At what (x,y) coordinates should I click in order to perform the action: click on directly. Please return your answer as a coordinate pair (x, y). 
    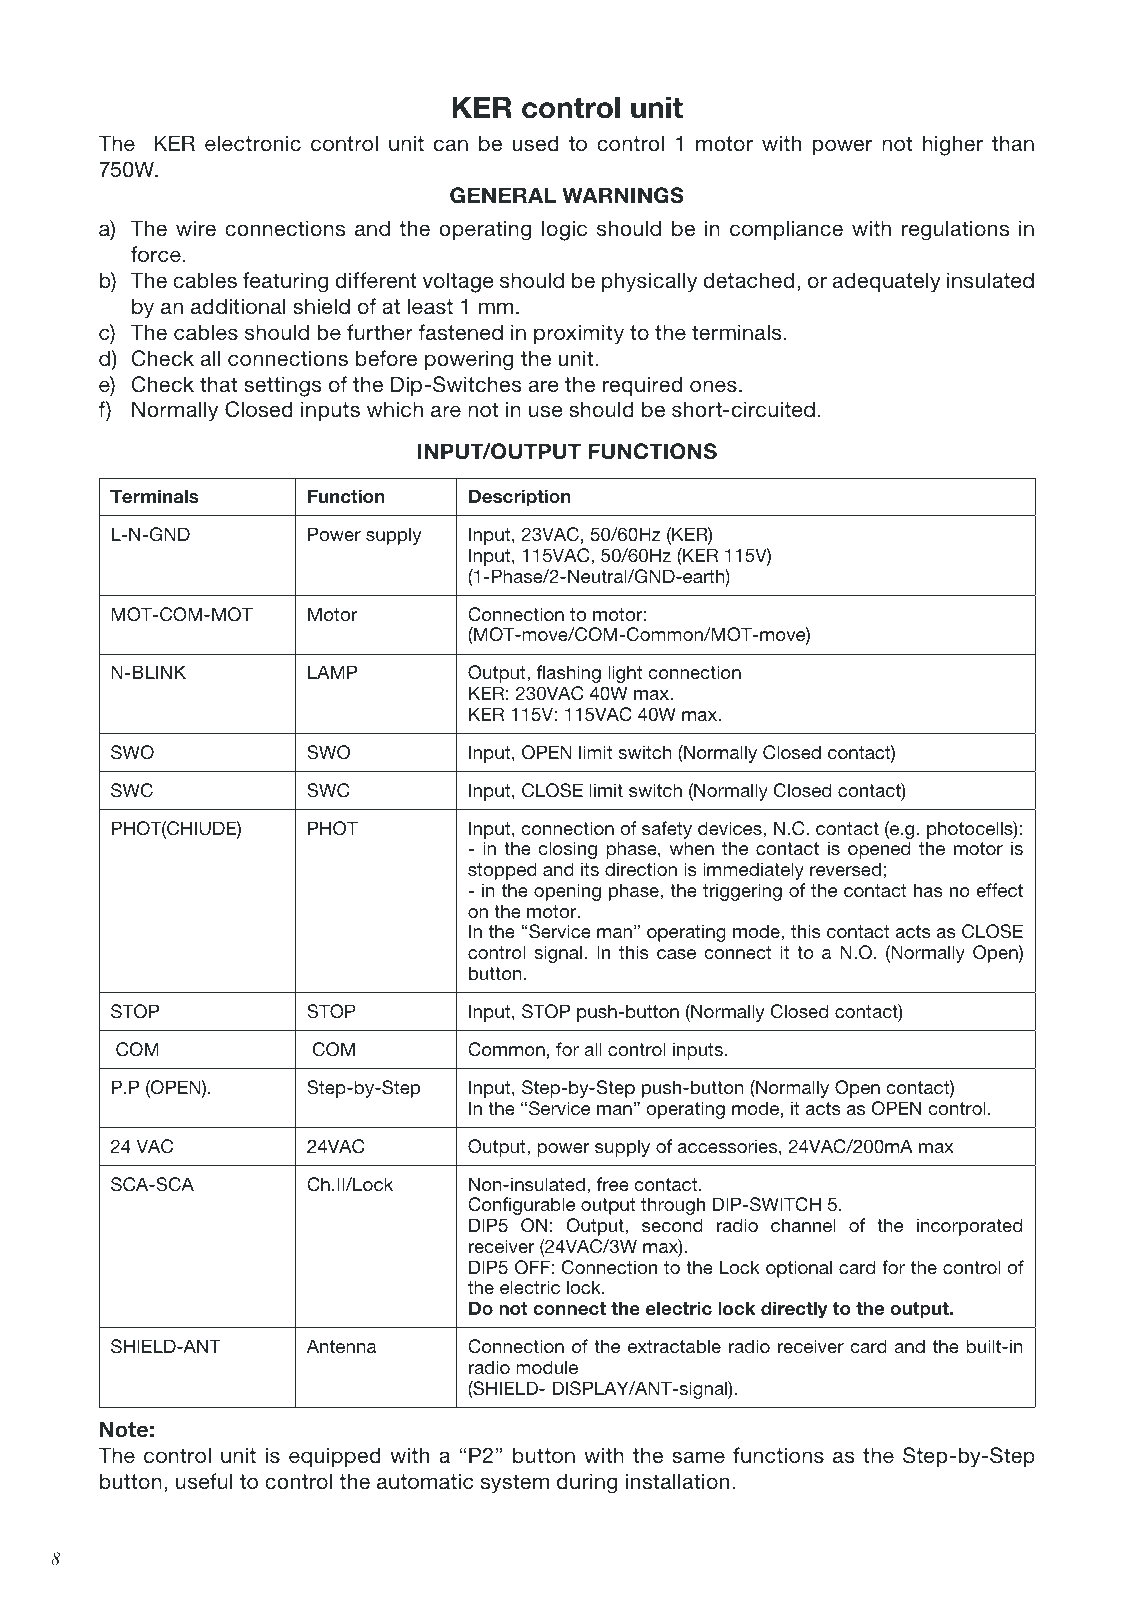
    Looking at the image, I should click on (794, 1310).
